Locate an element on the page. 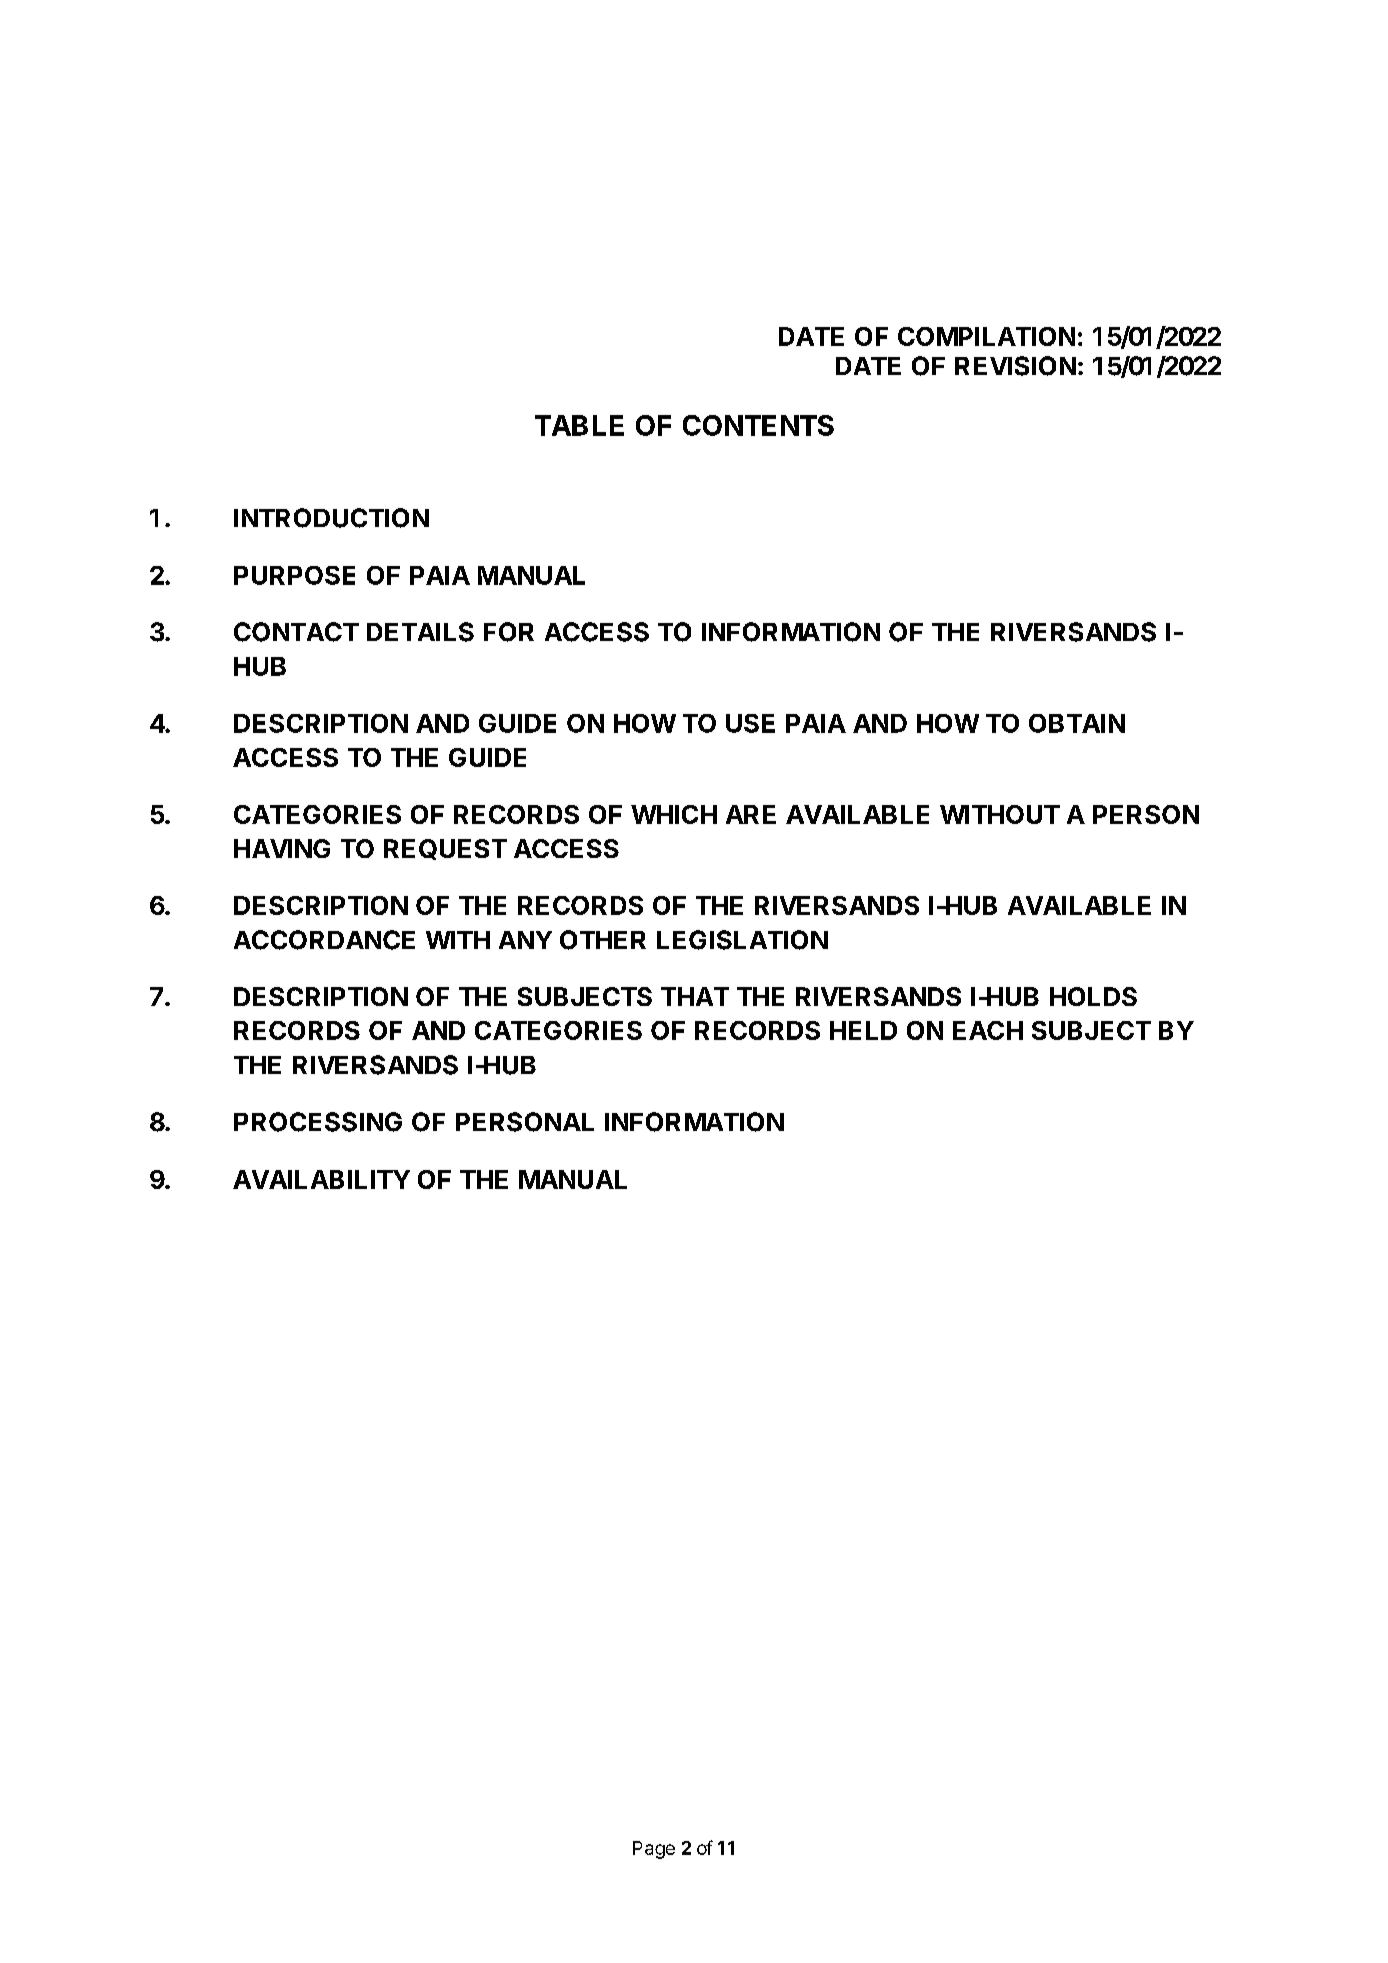 This page has height=1963, width=1388. EACH is located at coordinates (988, 1030).
